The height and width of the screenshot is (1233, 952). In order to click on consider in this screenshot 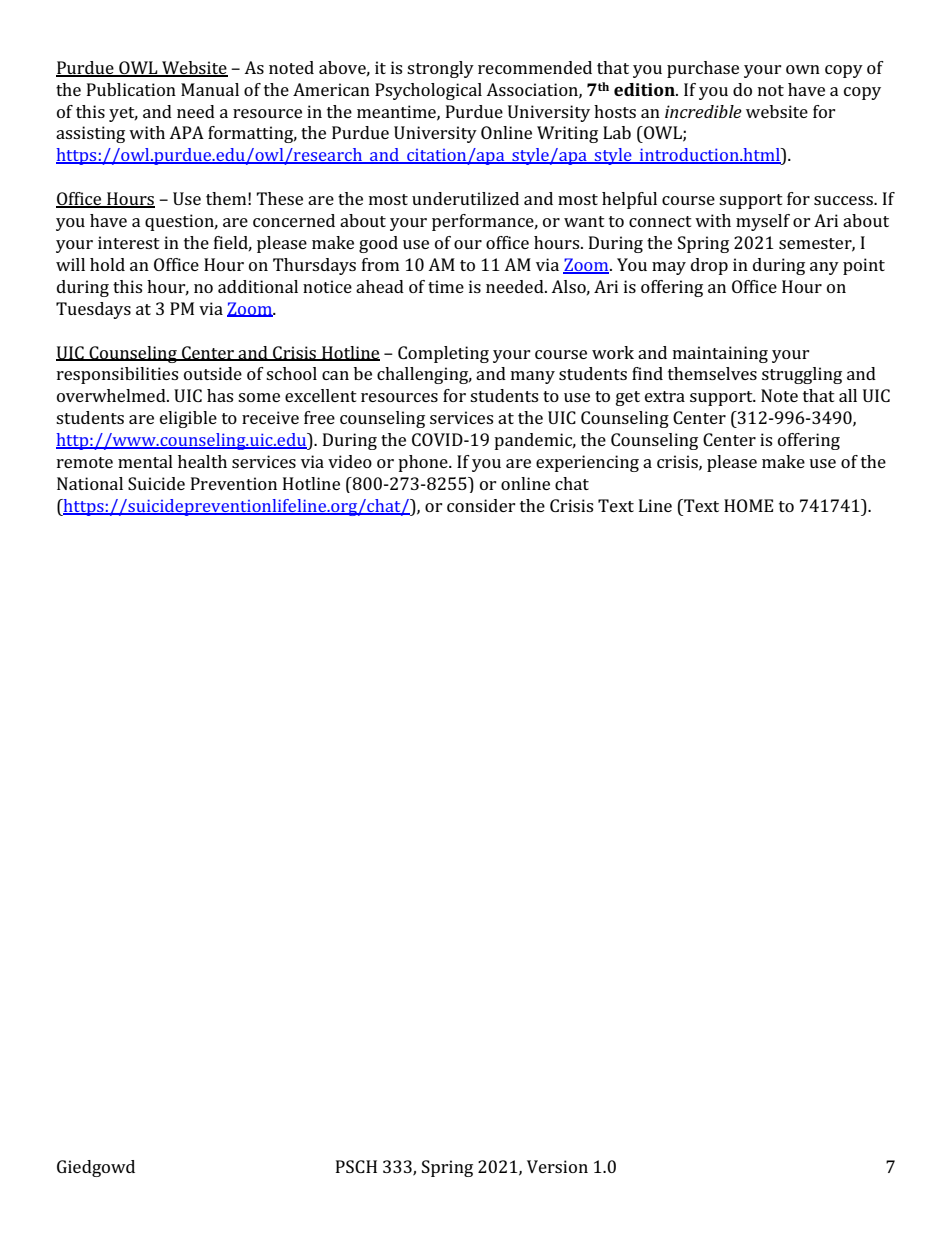, I will do `click(481, 505)`.
